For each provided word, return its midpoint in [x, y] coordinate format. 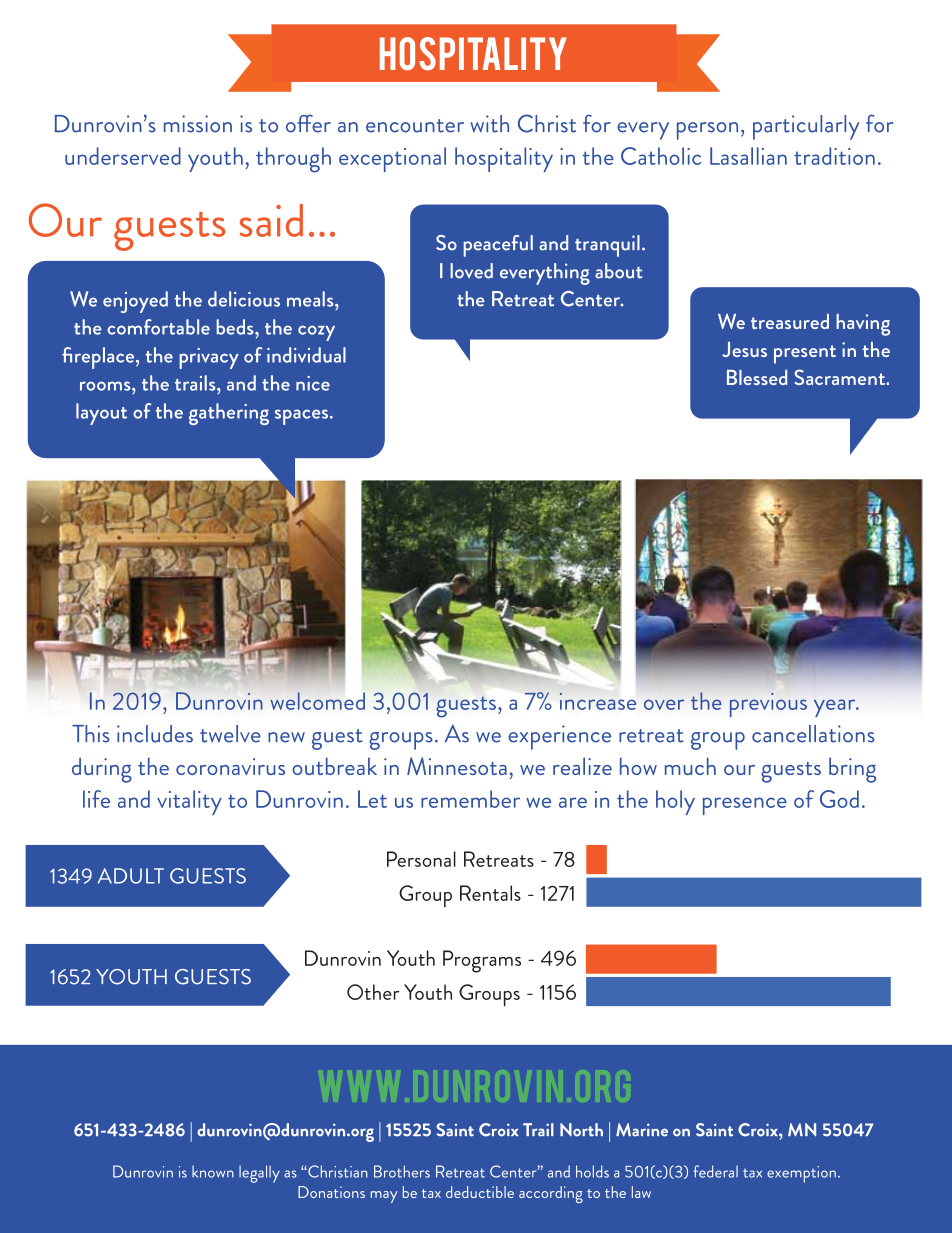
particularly [806, 127]
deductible [480, 1192]
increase [598, 701]
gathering [229, 414]
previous [768, 705]
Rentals [490, 893]
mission [198, 124]
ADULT [131, 876]
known [213, 1172]
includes [155, 734]
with [490, 124]
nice [313, 383]
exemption [801, 1174]
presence [745, 806]
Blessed [757, 377]
